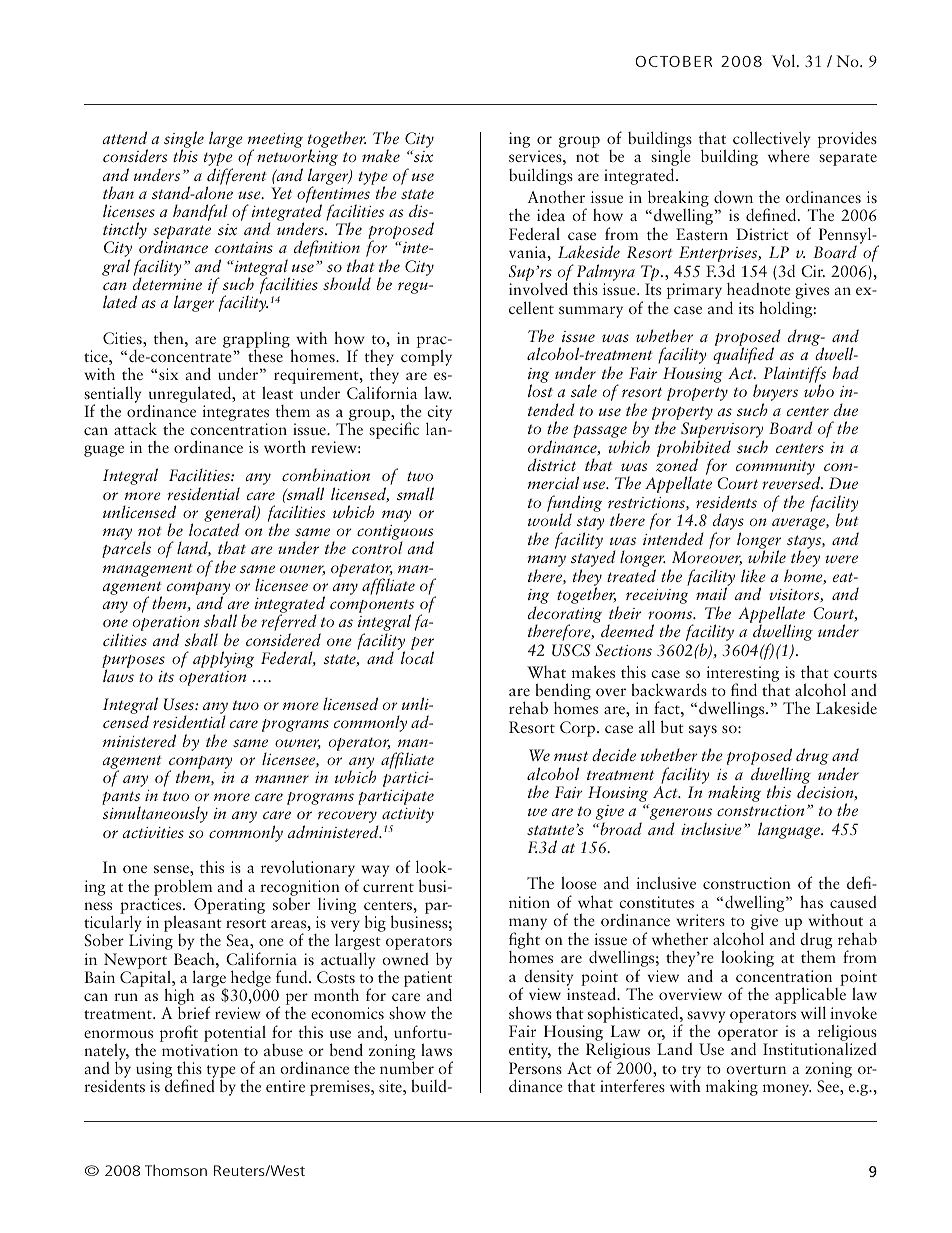 The height and width of the screenshot is (1233, 952). What do you see at coordinates (223, 659) in the screenshot?
I see `applying` at bounding box center [223, 659].
